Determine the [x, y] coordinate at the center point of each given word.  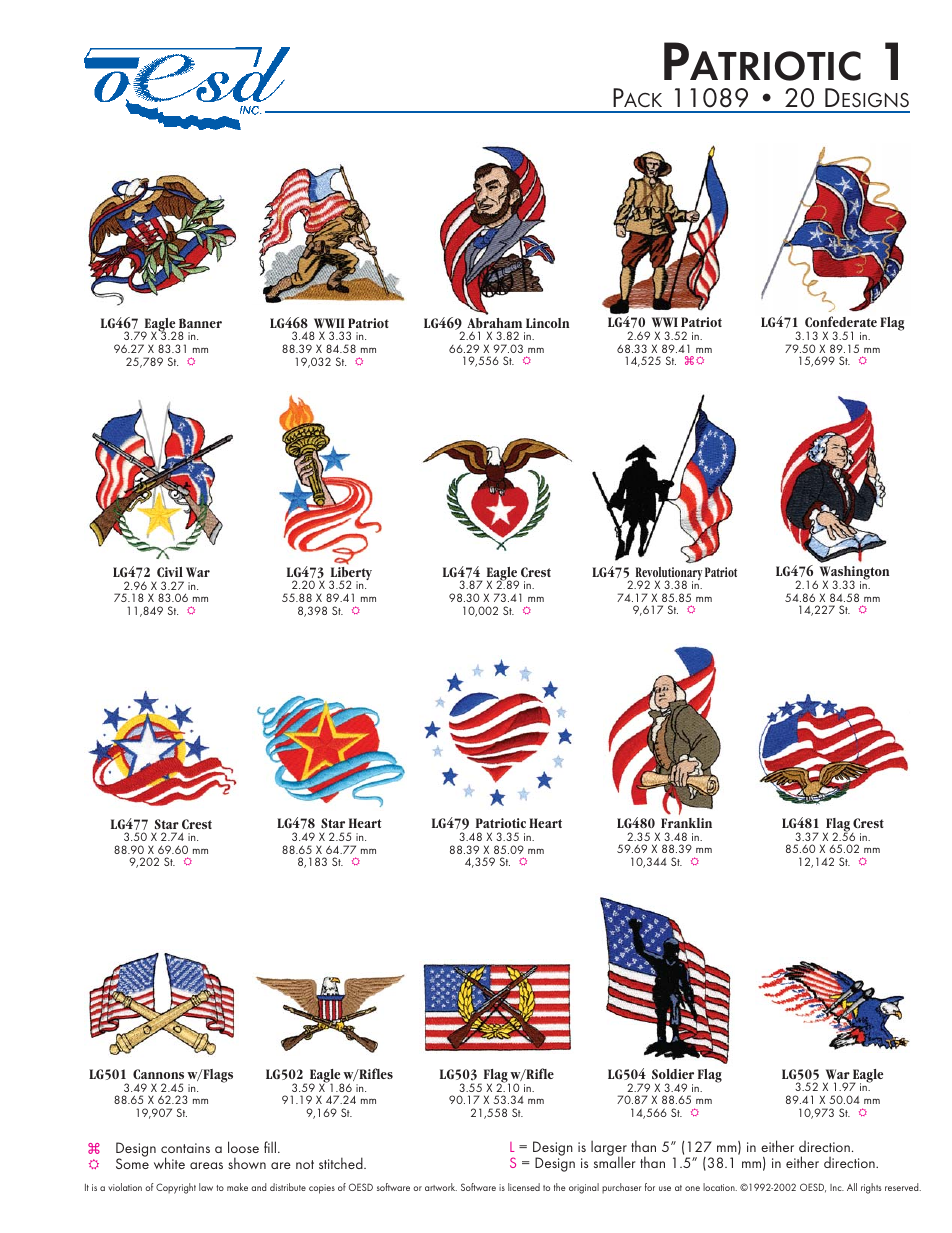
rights [871, 1188]
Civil [170, 572]
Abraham [494, 323]
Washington [855, 574]
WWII [329, 323]
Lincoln [548, 323]
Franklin [686, 823]
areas [206, 1165]
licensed [524, 1187]
